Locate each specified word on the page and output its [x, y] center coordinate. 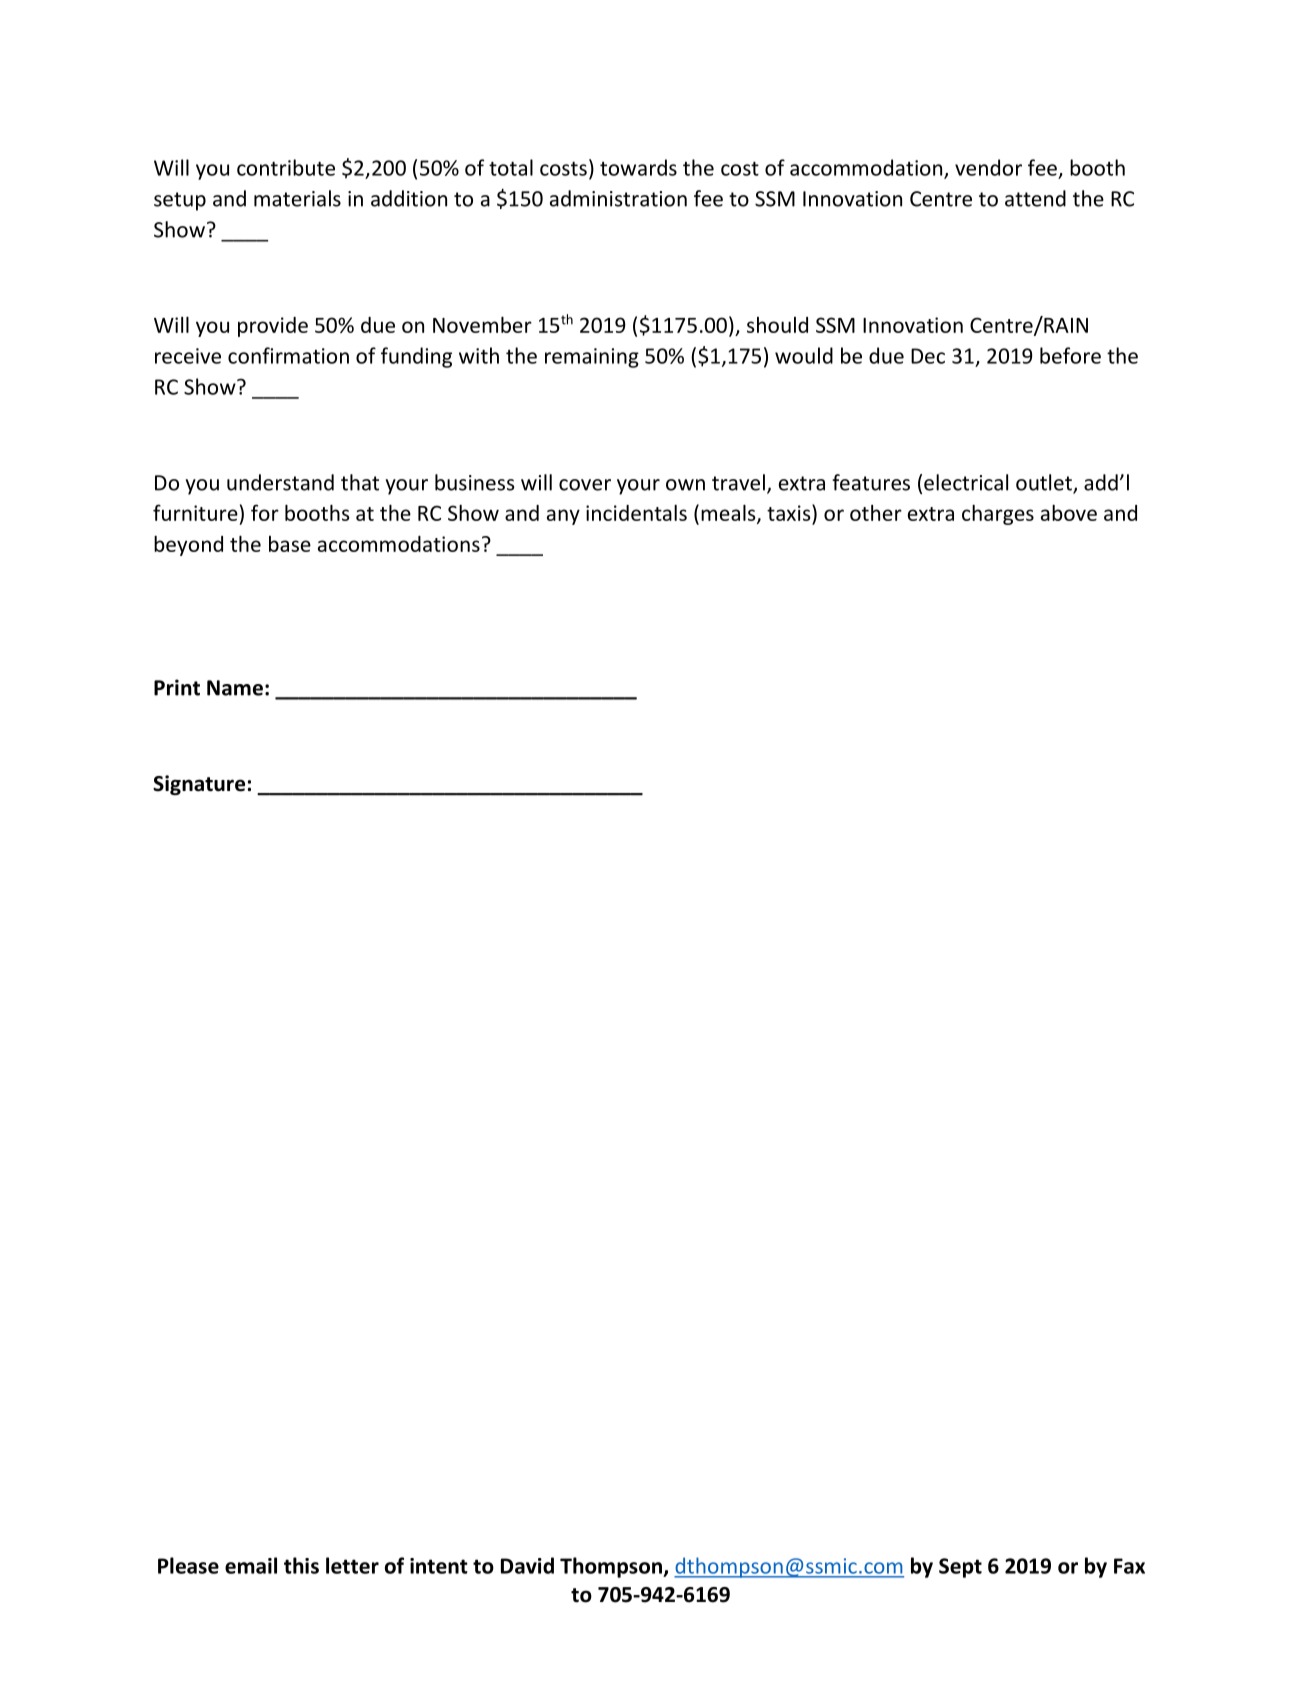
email [251, 1565]
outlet [1045, 483]
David [527, 1565]
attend [1035, 198]
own [685, 485]
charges [998, 514]
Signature [199, 785]
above [1069, 512]
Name [235, 688]
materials [297, 198]
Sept [960, 1568]
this [301, 1565]
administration [618, 198]
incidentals [636, 512]
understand [280, 482]
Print [177, 687]
